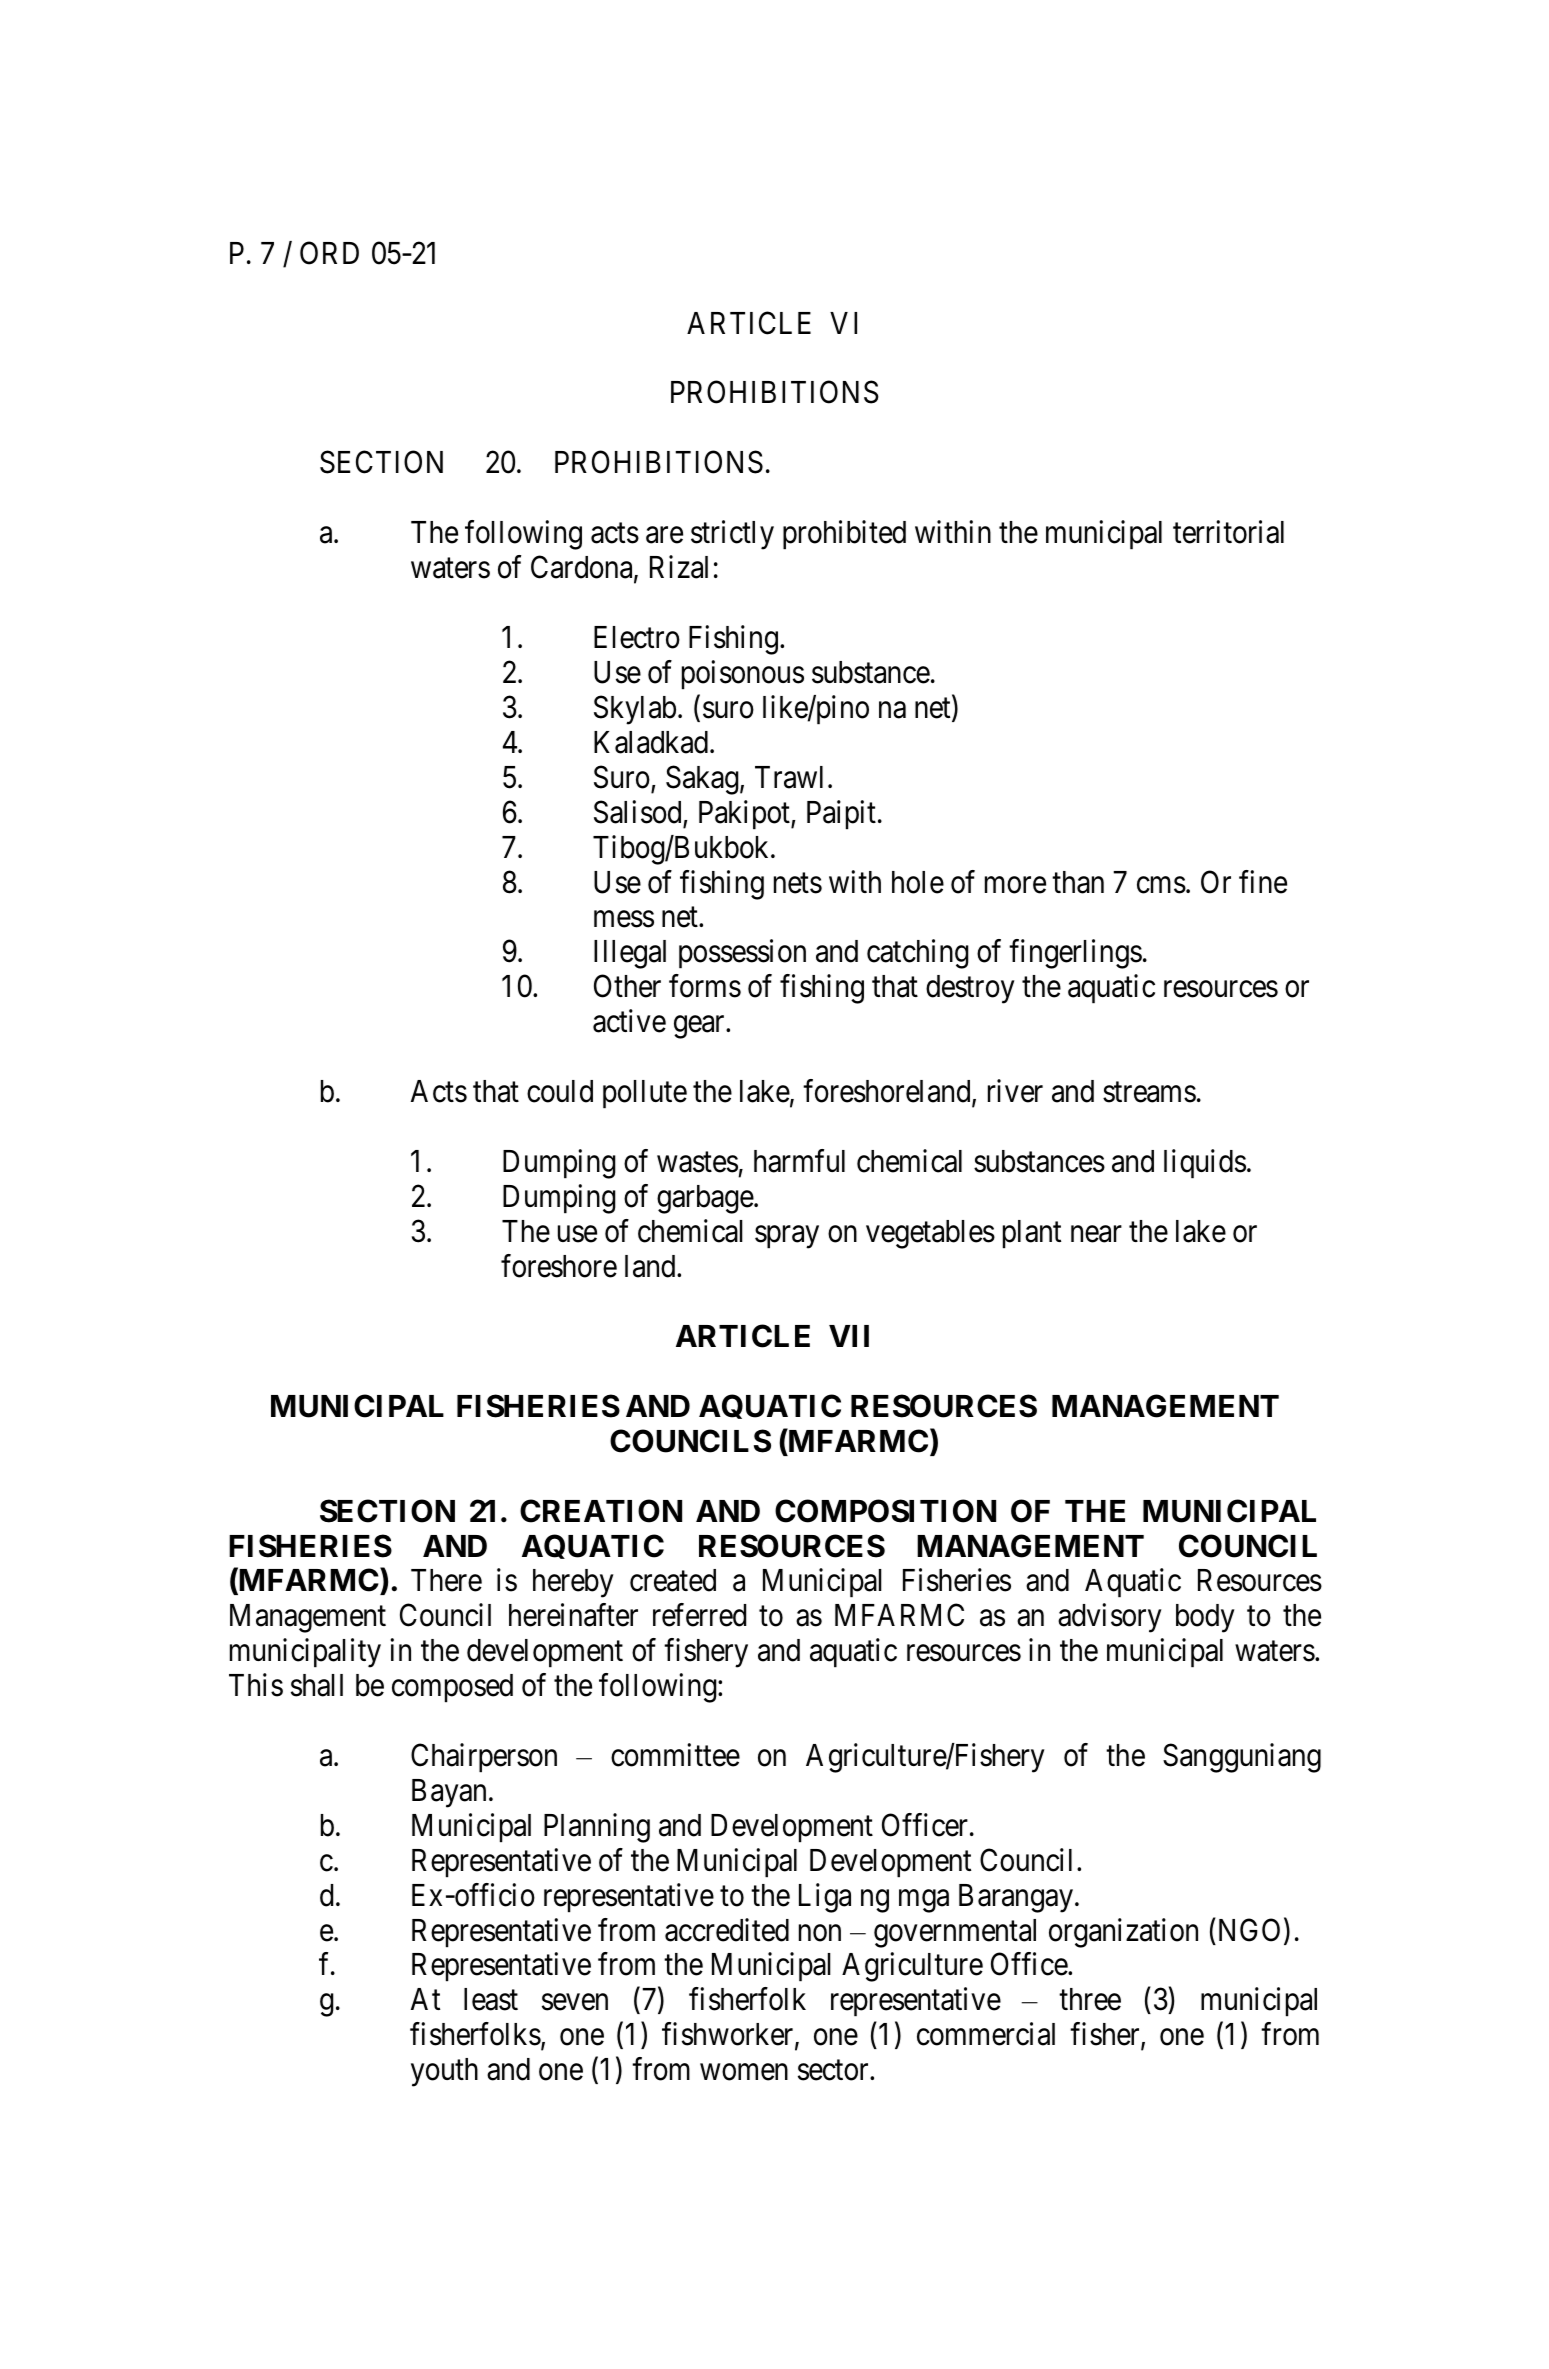  Describe the element at coordinates (444, 2072) in the document. I see `youth` at that location.
